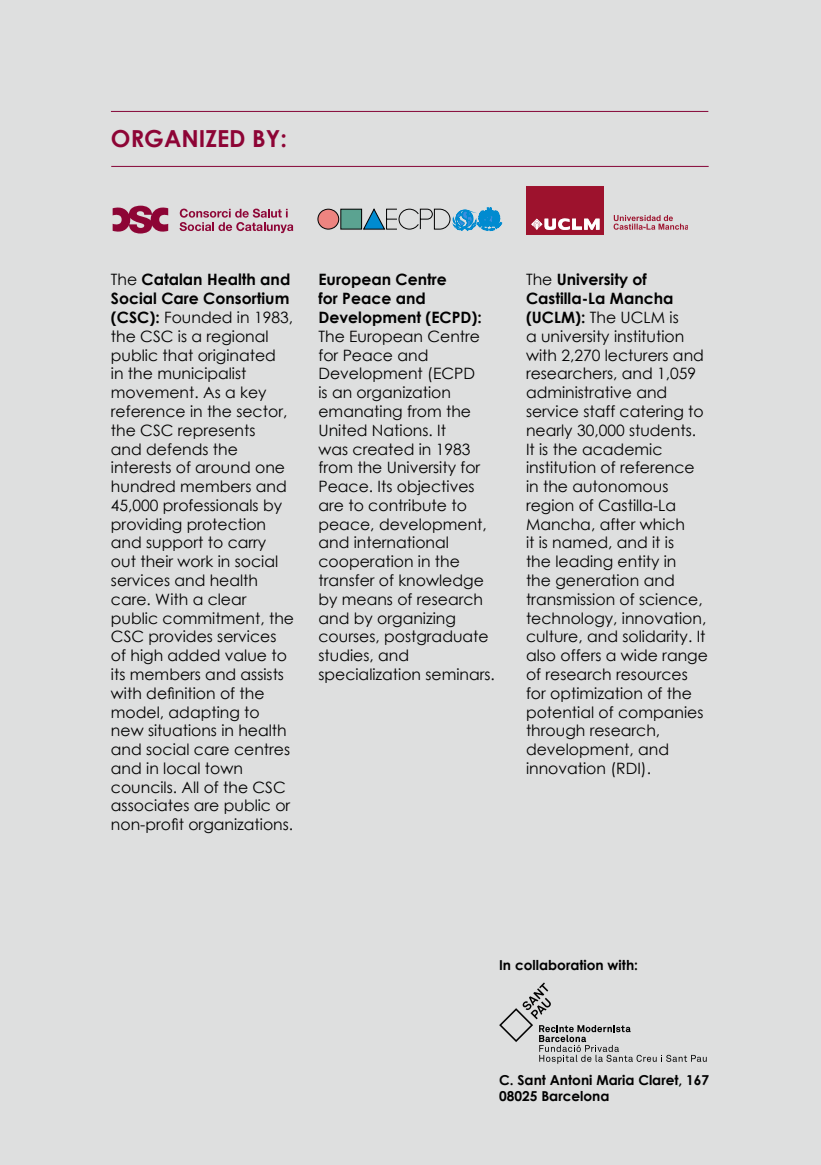  What do you see at coordinates (178, 139) in the page?
I see `ORGANIZED` at bounding box center [178, 139].
